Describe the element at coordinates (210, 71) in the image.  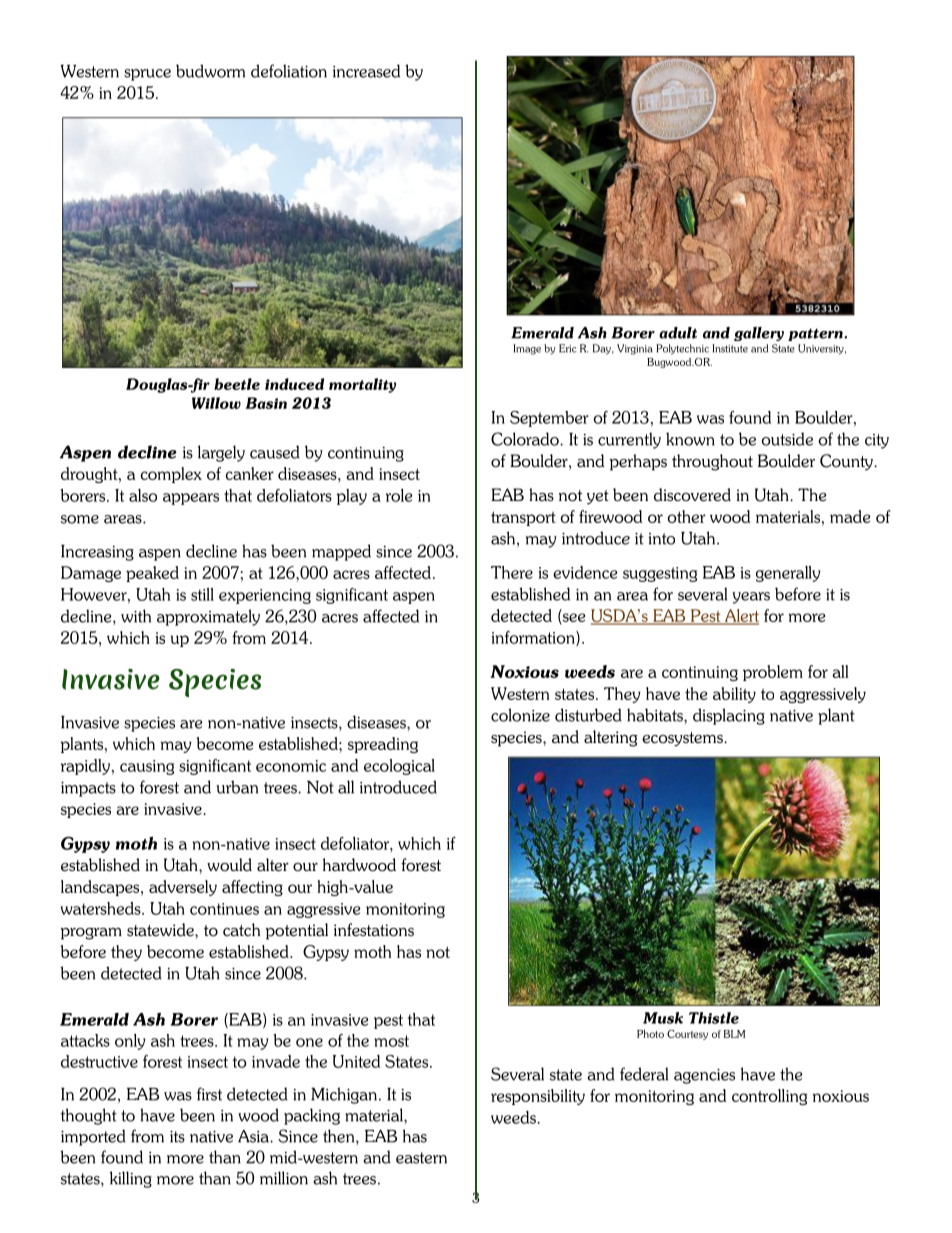
I see `budworm` at that location.
